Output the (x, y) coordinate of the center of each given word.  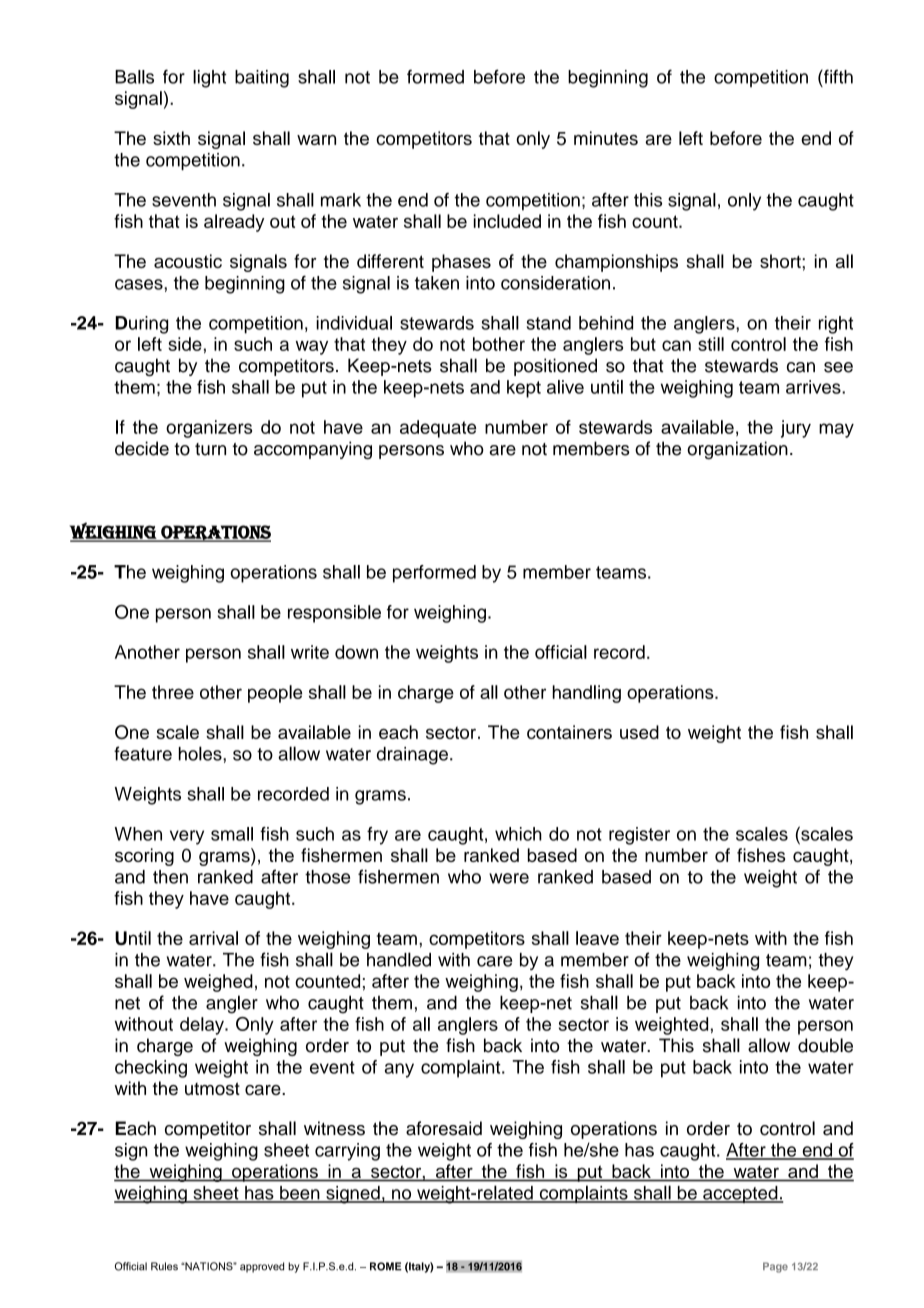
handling (587, 694)
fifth (837, 76)
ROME (386, 1266)
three (173, 692)
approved (262, 1267)
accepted (740, 1194)
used (639, 732)
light (209, 79)
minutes (606, 138)
